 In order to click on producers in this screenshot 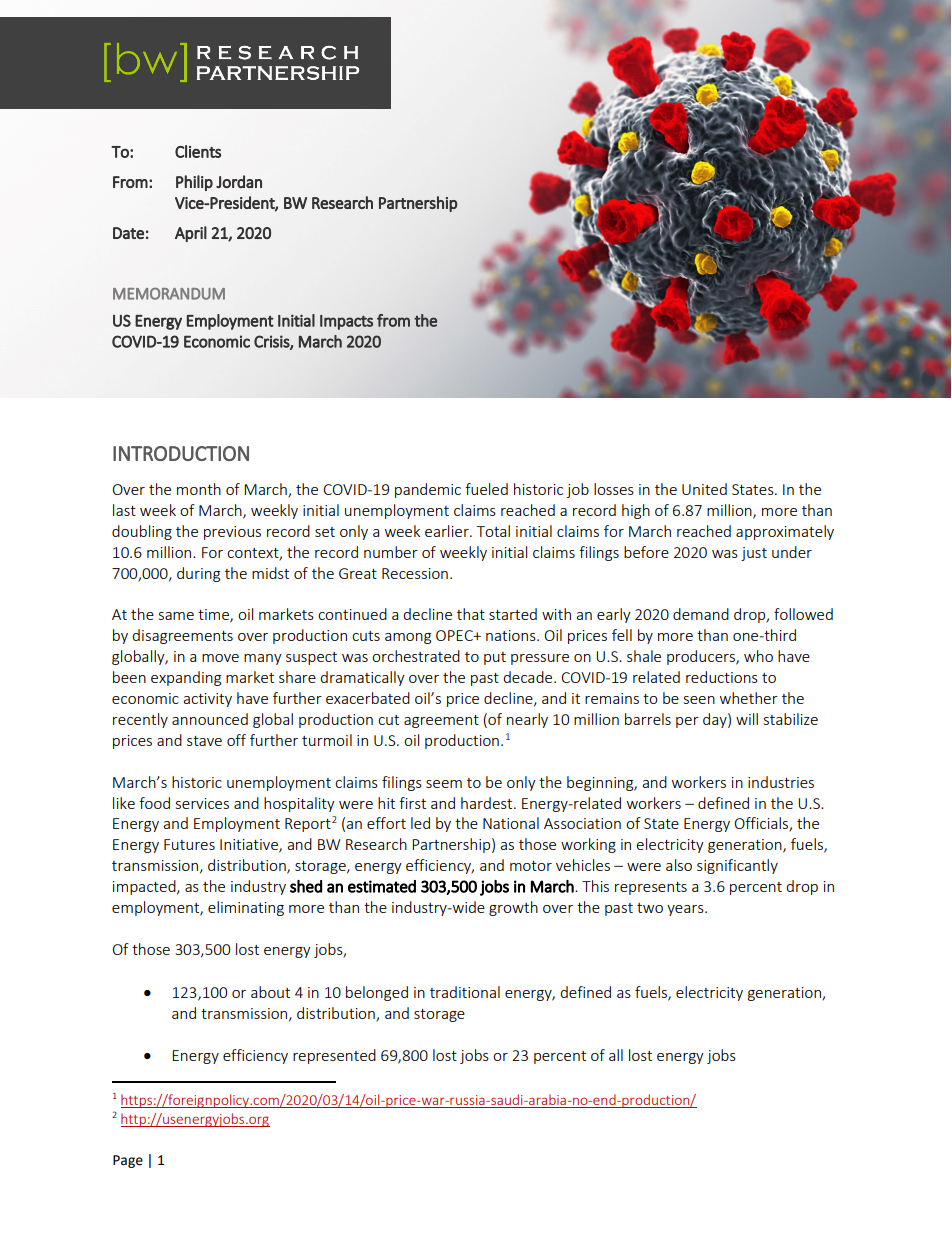, I will do `click(702, 657)`.
